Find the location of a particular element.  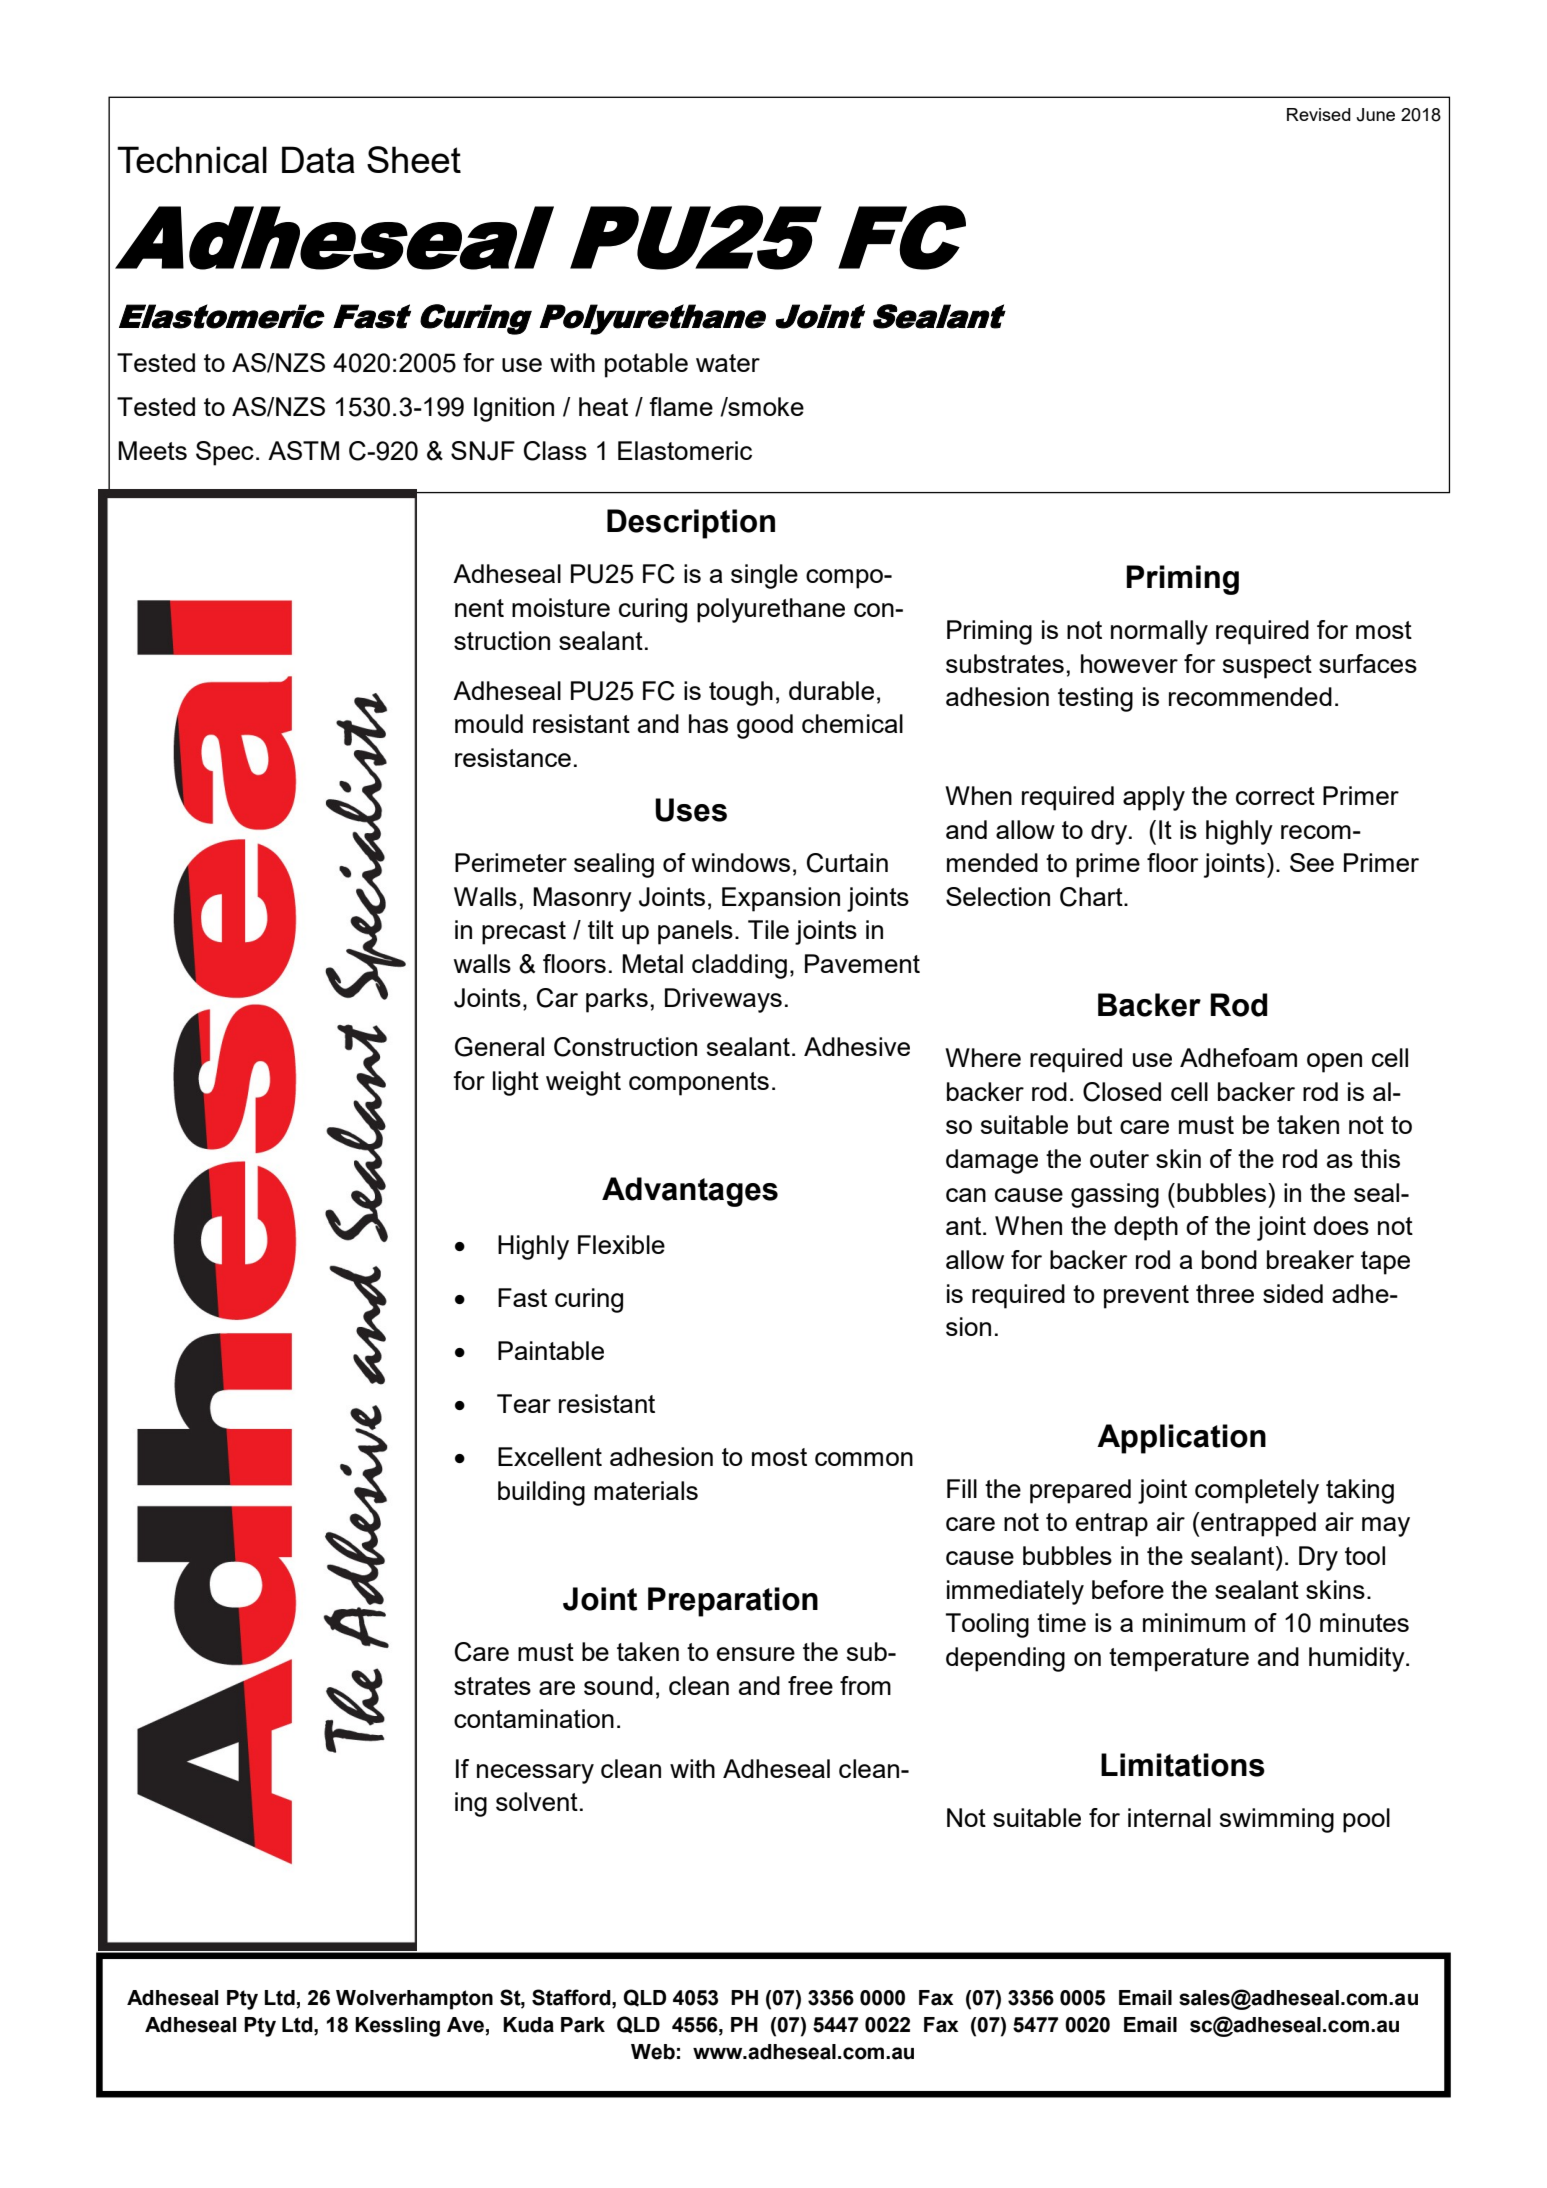

Driveways is located at coordinates (723, 1000).
